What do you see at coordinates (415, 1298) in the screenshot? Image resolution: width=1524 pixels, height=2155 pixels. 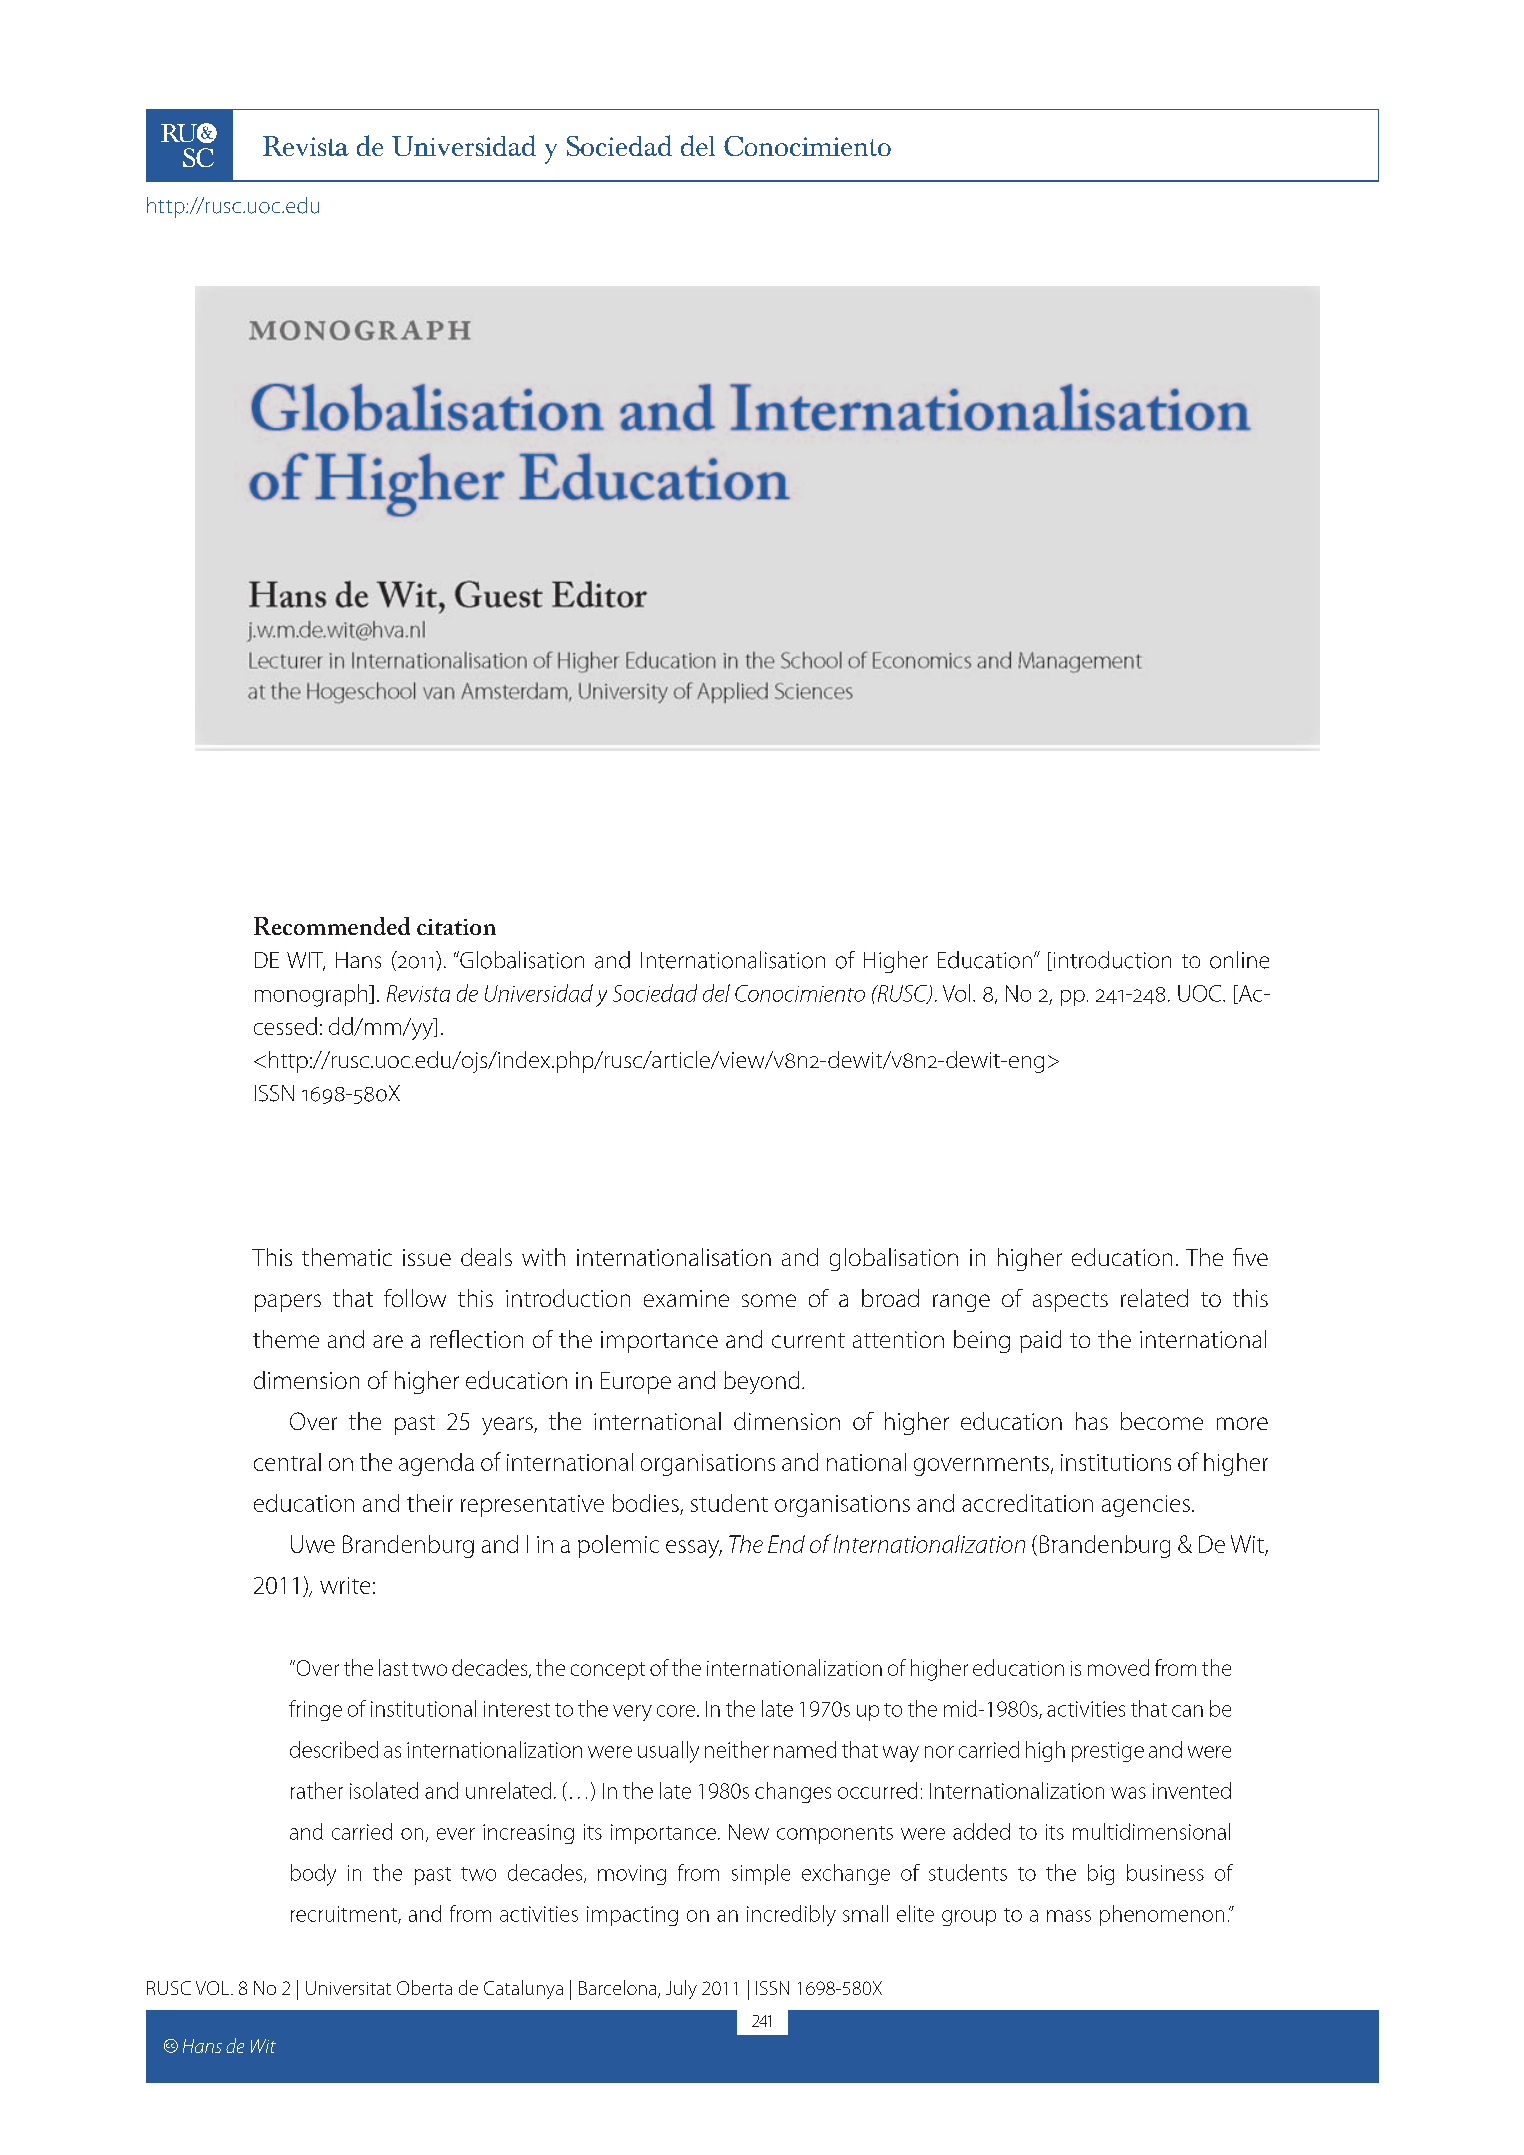 I see `follow` at bounding box center [415, 1298].
